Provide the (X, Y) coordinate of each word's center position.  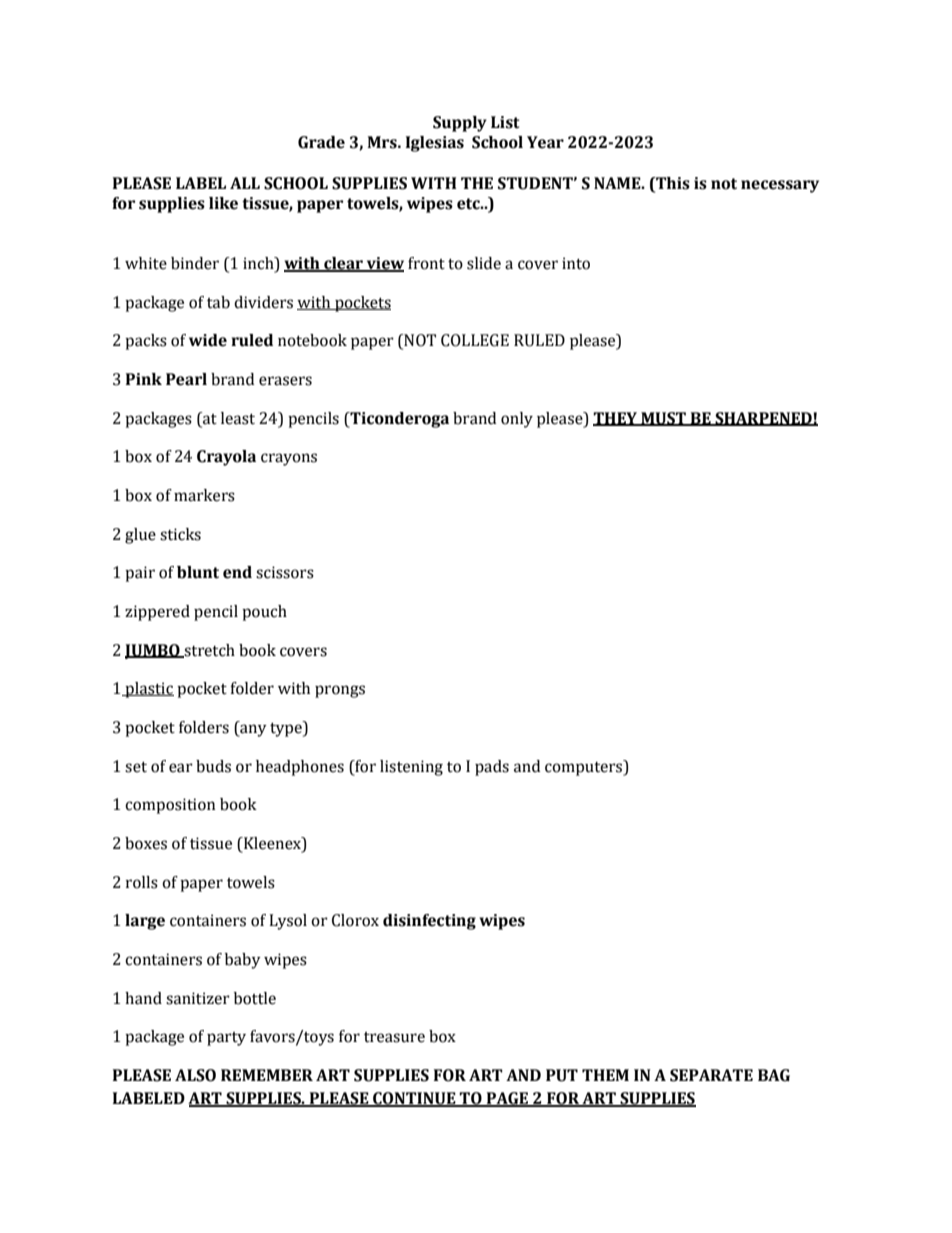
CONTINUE (414, 1099)
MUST (663, 419)
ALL (245, 183)
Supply (460, 124)
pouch (264, 613)
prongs (340, 691)
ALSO (195, 1075)
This (672, 183)
